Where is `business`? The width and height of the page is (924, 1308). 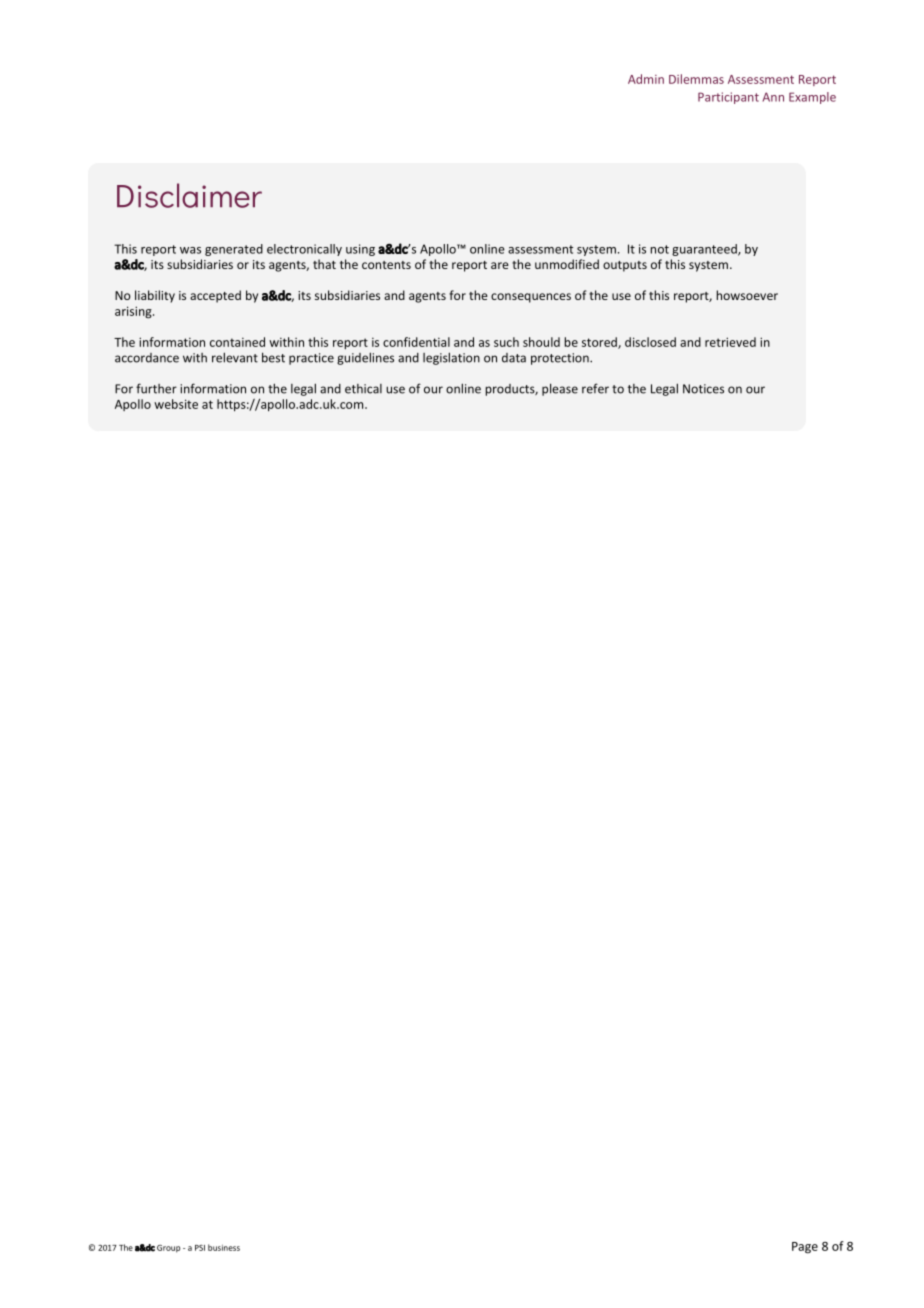
business is located at coordinates (224, 1247).
